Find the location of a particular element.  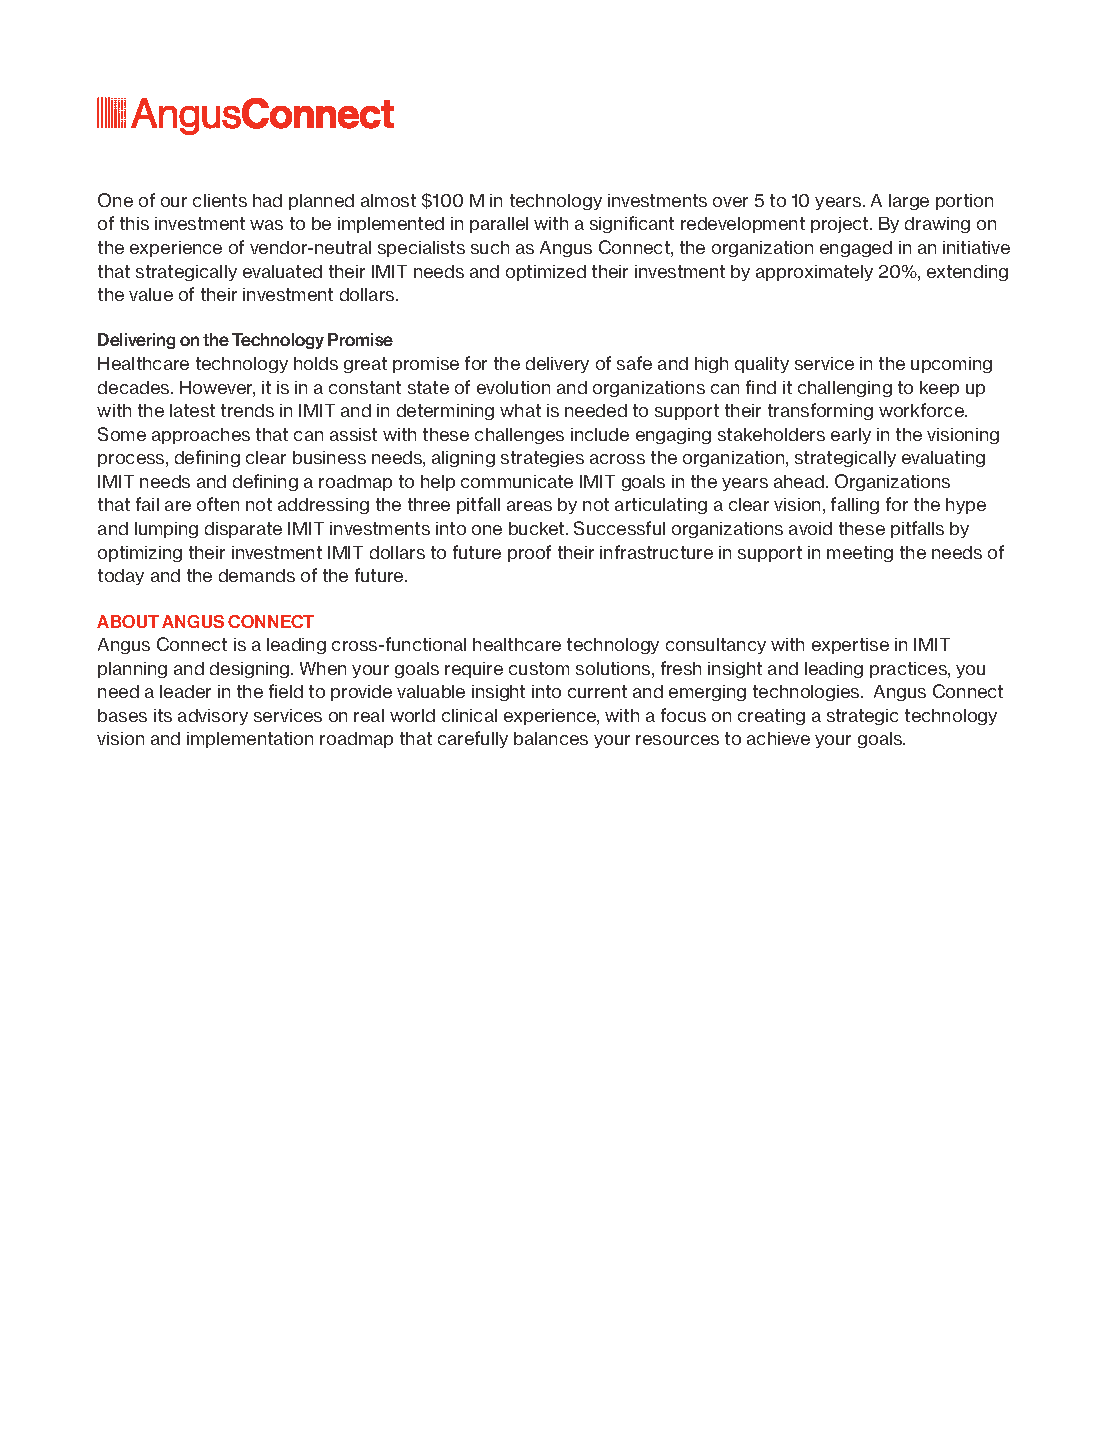

what is located at coordinates (520, 410).
